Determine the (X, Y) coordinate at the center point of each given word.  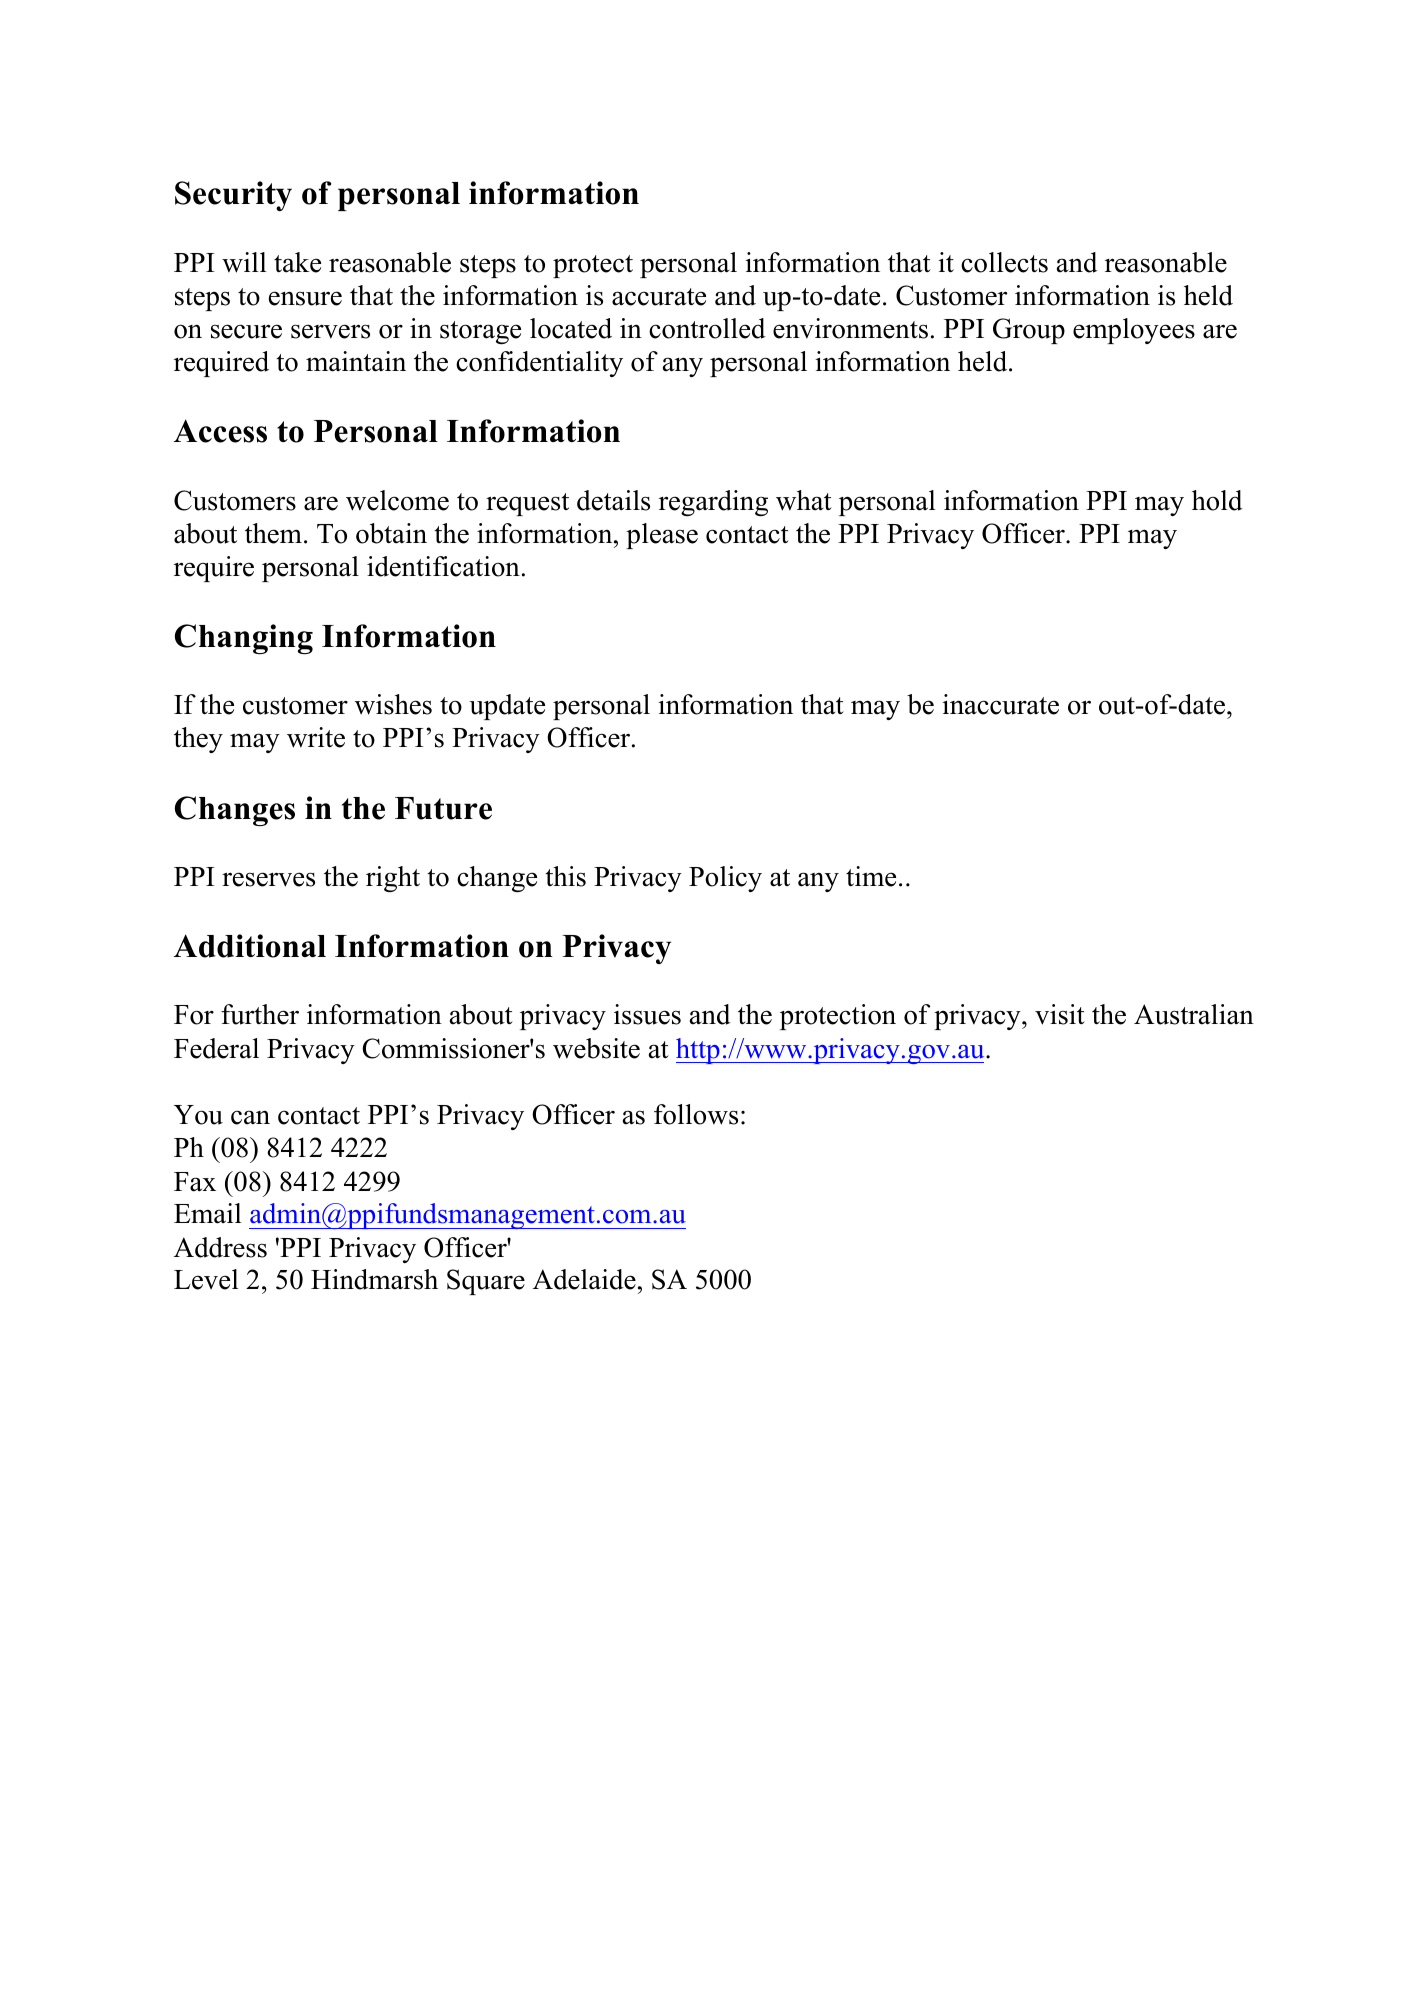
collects (1004, 262)
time (871, 876)
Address (220, 1247)
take (297, 262)
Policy (725, 879)
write (316, 737)
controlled (707, 328)
